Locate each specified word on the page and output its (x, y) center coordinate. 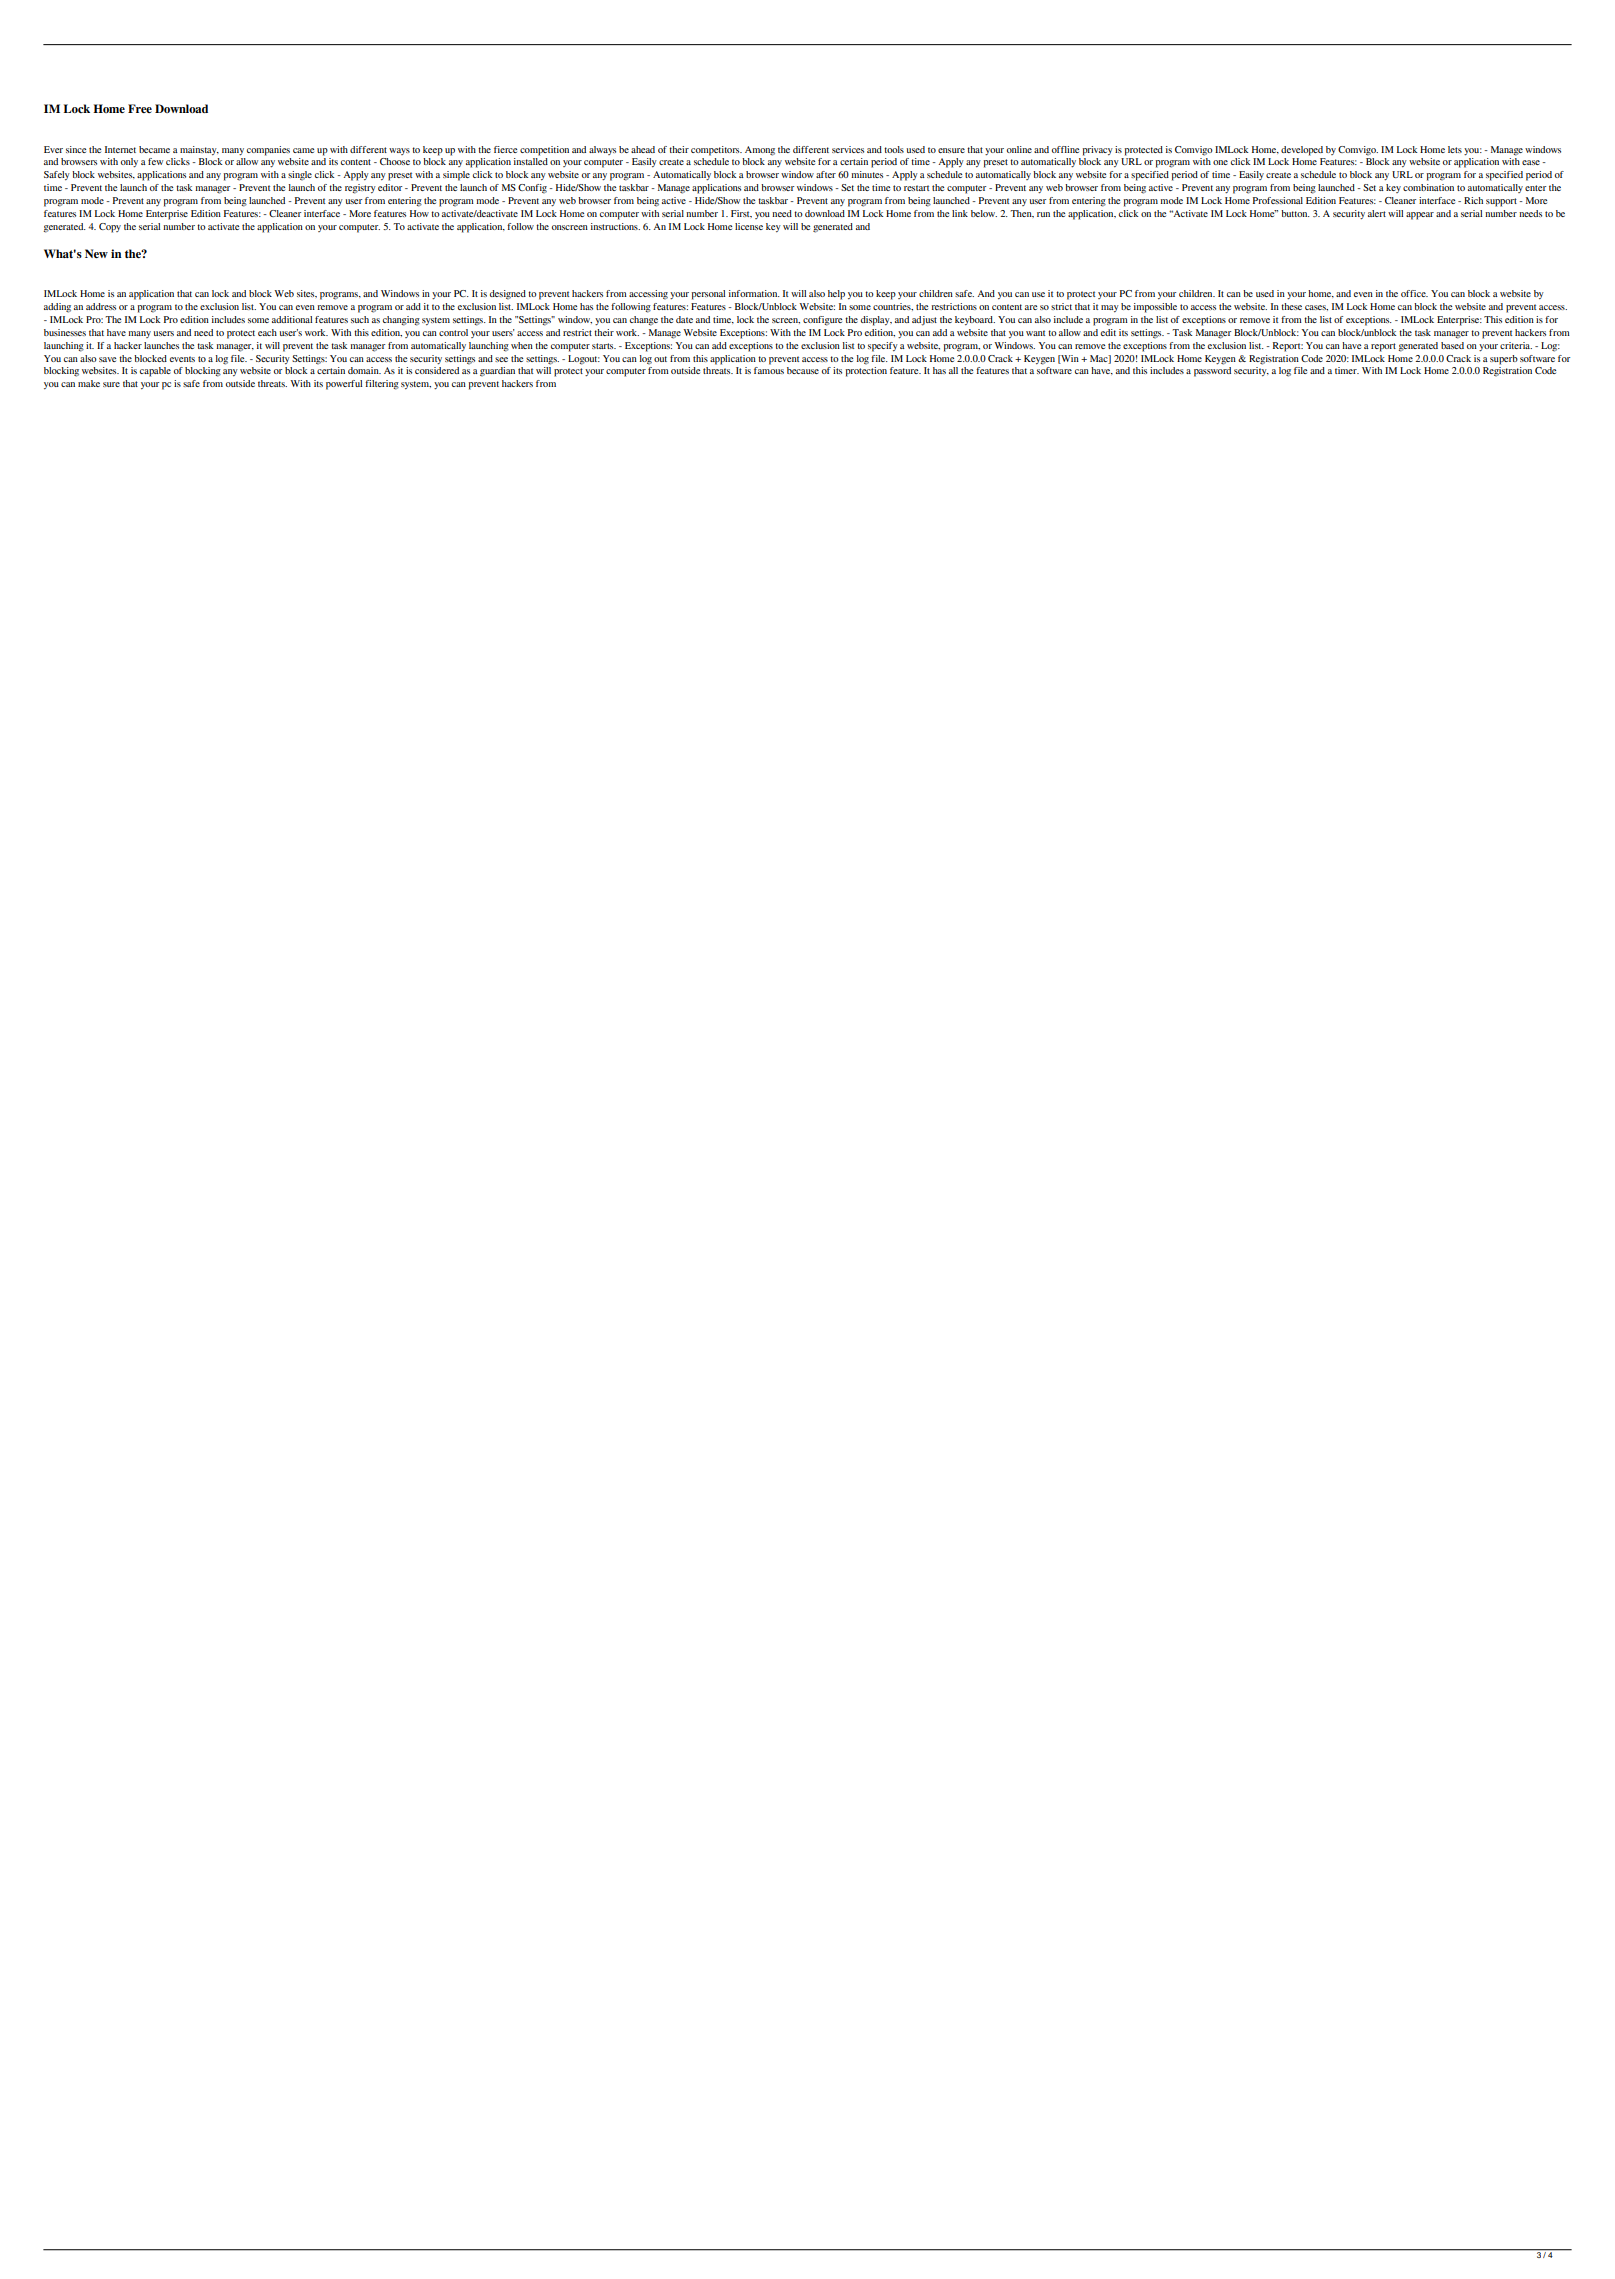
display (876, 321)
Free (140, 108)
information (754, 293)
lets (1455, 149)
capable (155, 372)
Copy (110, 228)
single (300, 176)
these (1291, 306)
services (848, 149)
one (1220, 162)
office (1414, 293)
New (96, 253)
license (749, 226)
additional (292, 319)
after (826, 174)
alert (1377, 213)
